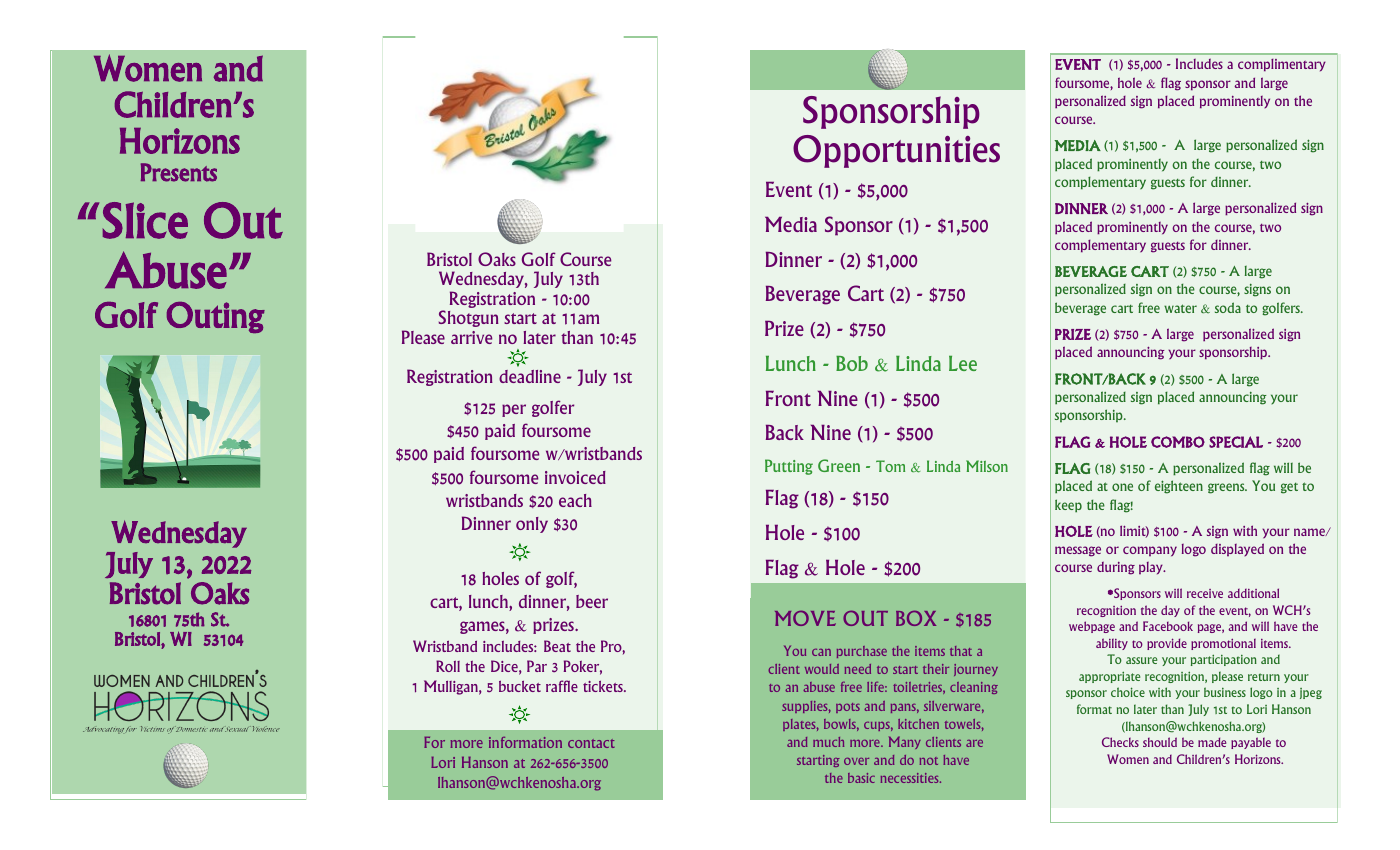 Image resolution: width=1400 pixels, height=850 pixels. What do you see at coordinates (1282, 65) in the image?
I see `complimentary` at bounding box center [1282, 65].
